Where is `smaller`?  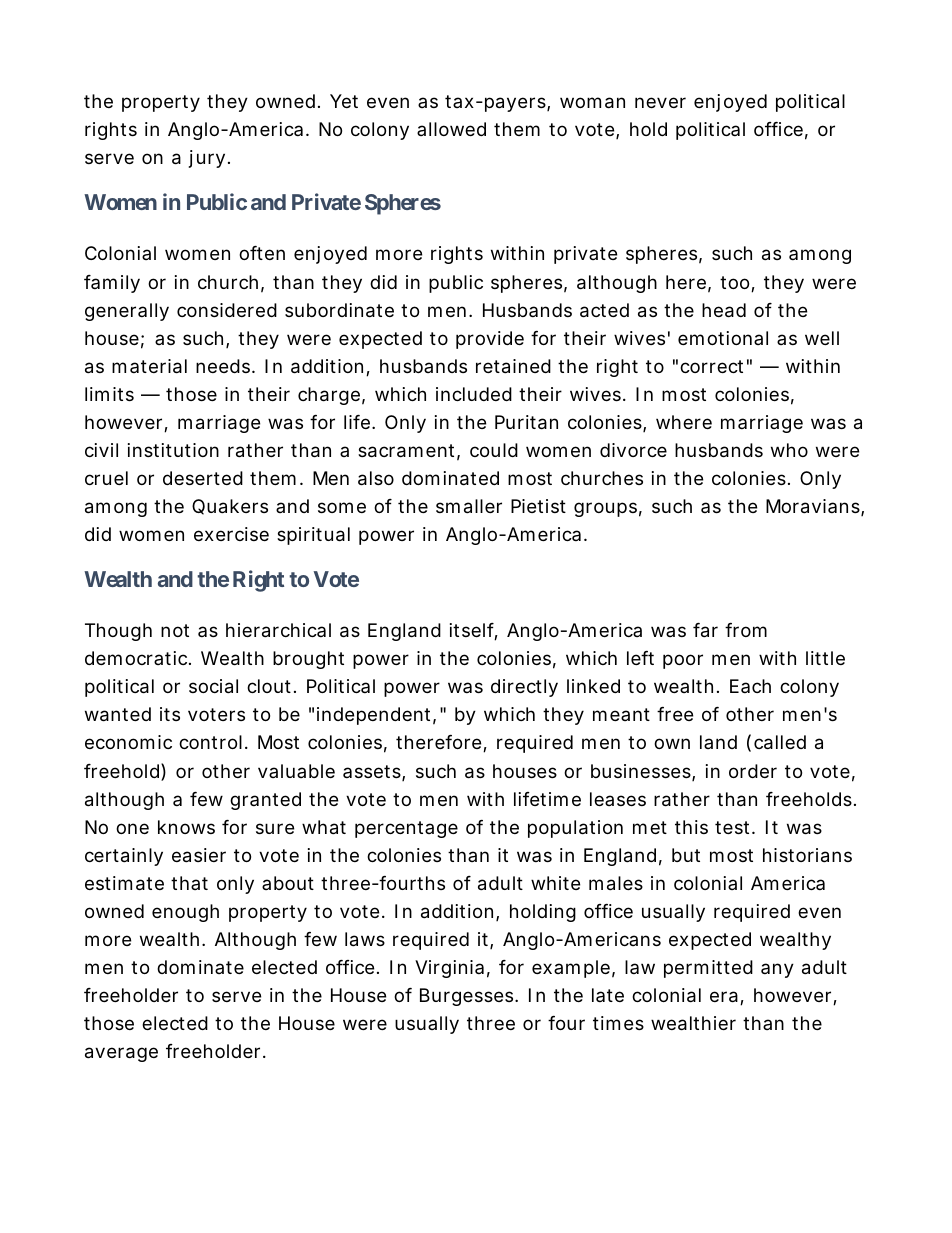 smaller is located at coordinates (469, 506).
